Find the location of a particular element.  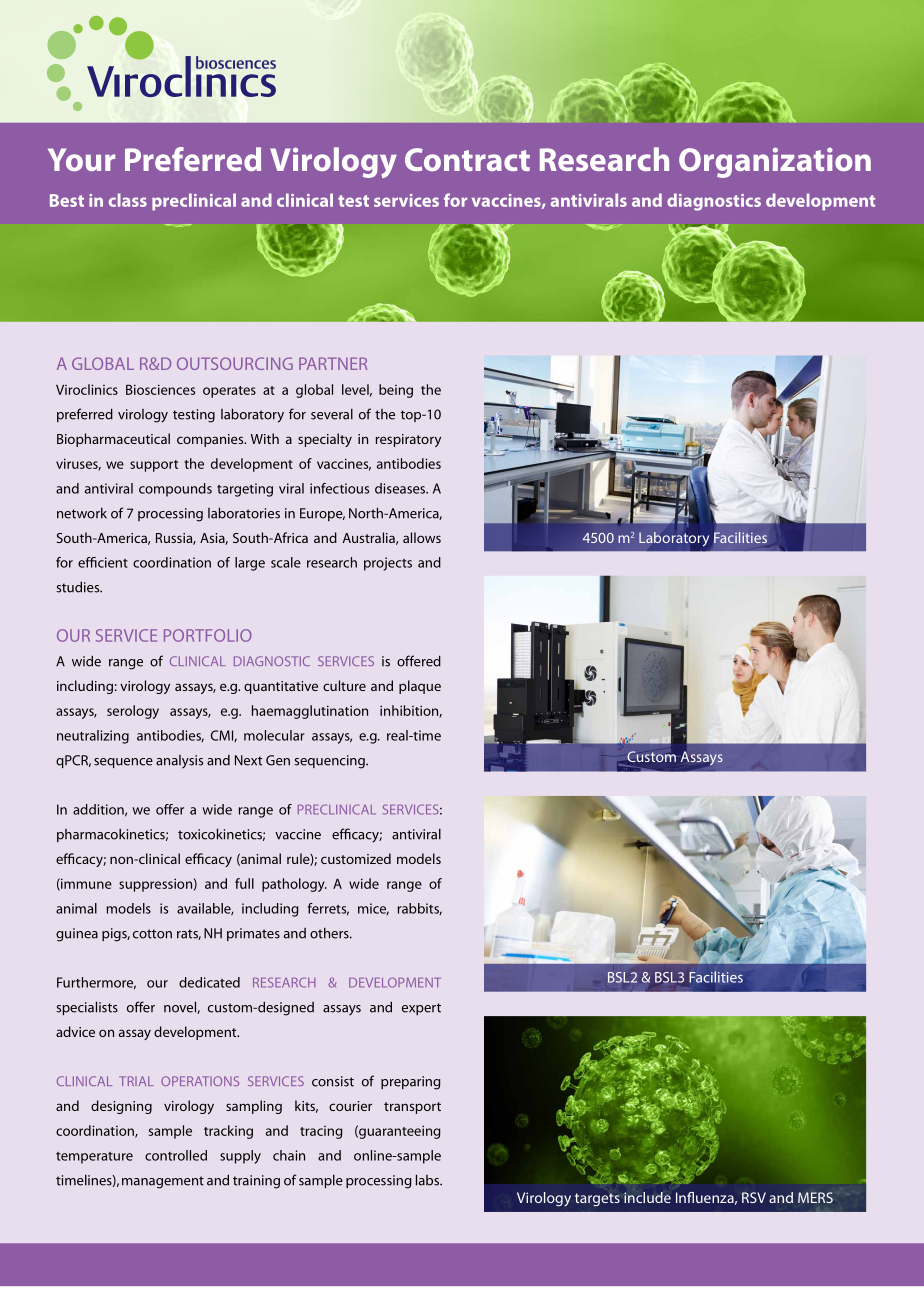

Organization is located at coordinates (775, 163).
